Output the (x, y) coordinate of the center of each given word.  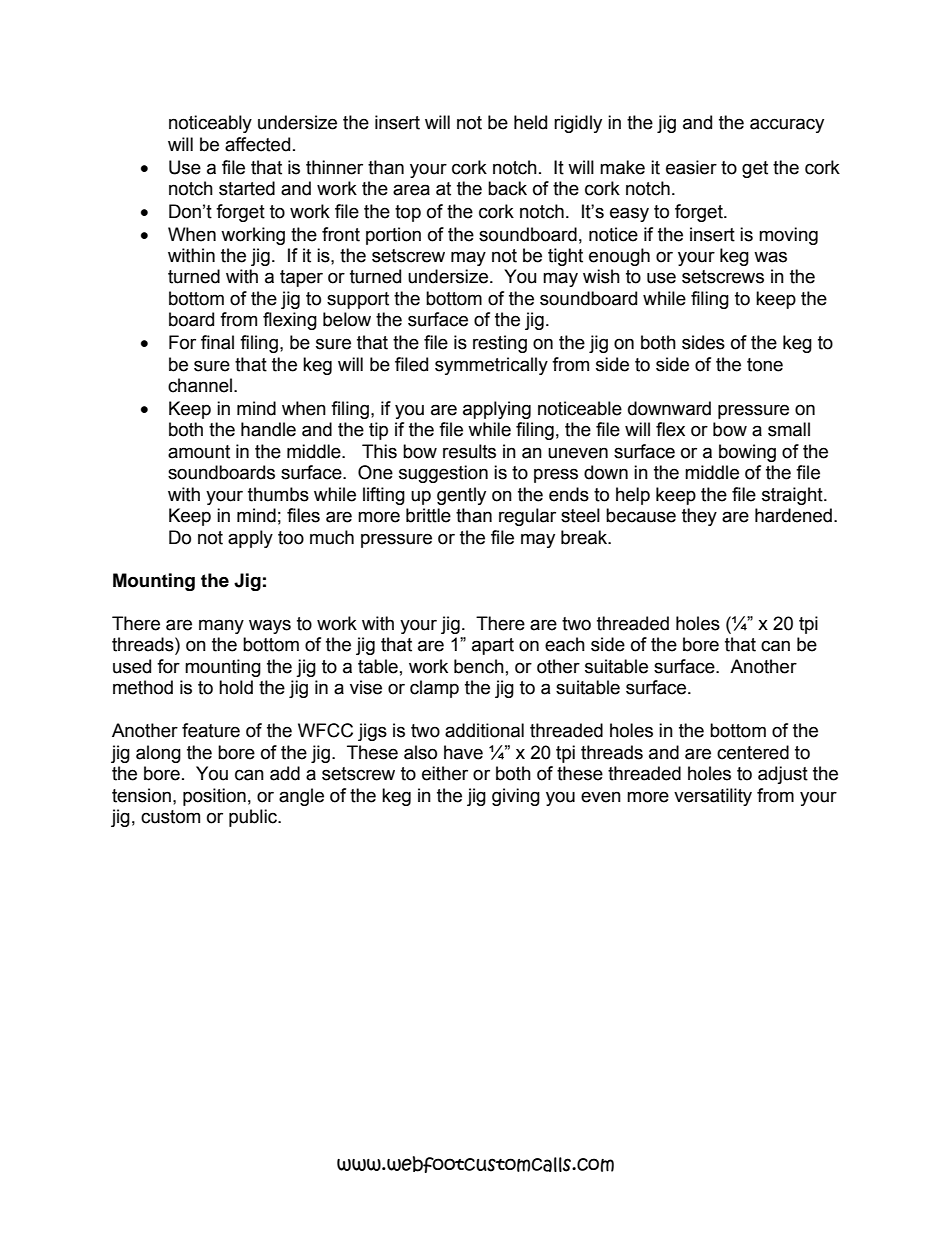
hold (236, 687)
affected (257, 144)
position (214, 797)
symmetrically (491, 366)
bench (479, 666)
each (565, 644)
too (291, 538)
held (530, 122)
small (789, 429)
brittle (428, 515)
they (699, 517)
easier (691, 167)
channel (200, 385)
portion (393, 236)
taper (301, 278)
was (770, 257)
